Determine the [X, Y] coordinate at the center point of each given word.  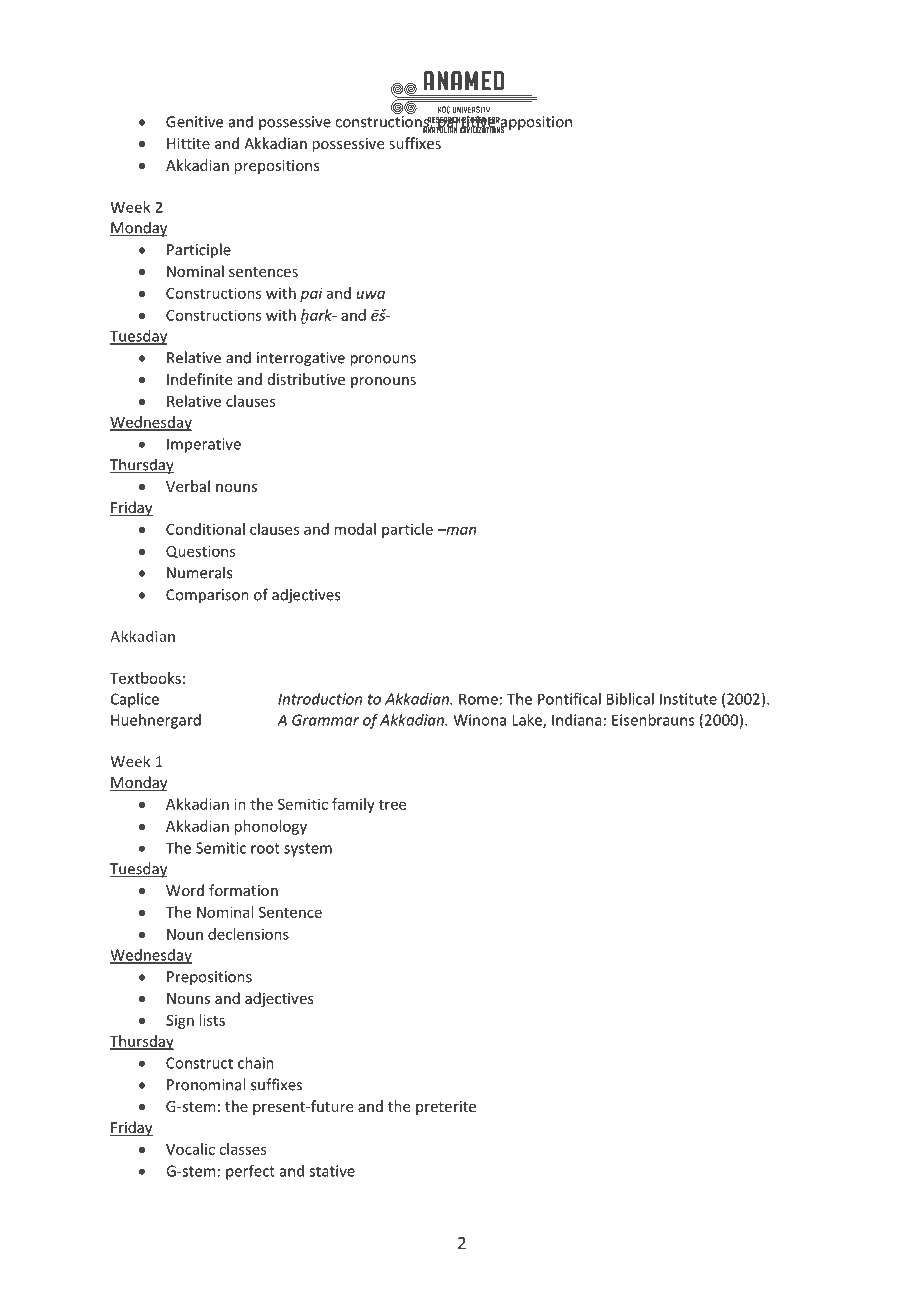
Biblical [630, 699]
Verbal [188, 486]
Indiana [577, 720]
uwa [370, 294]
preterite [446, 1108]
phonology [270, 827]
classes [243, 1149]
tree [392, 804]
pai [311, 294]
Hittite [188, 143]
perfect [250, 1172]
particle [407, 530]
